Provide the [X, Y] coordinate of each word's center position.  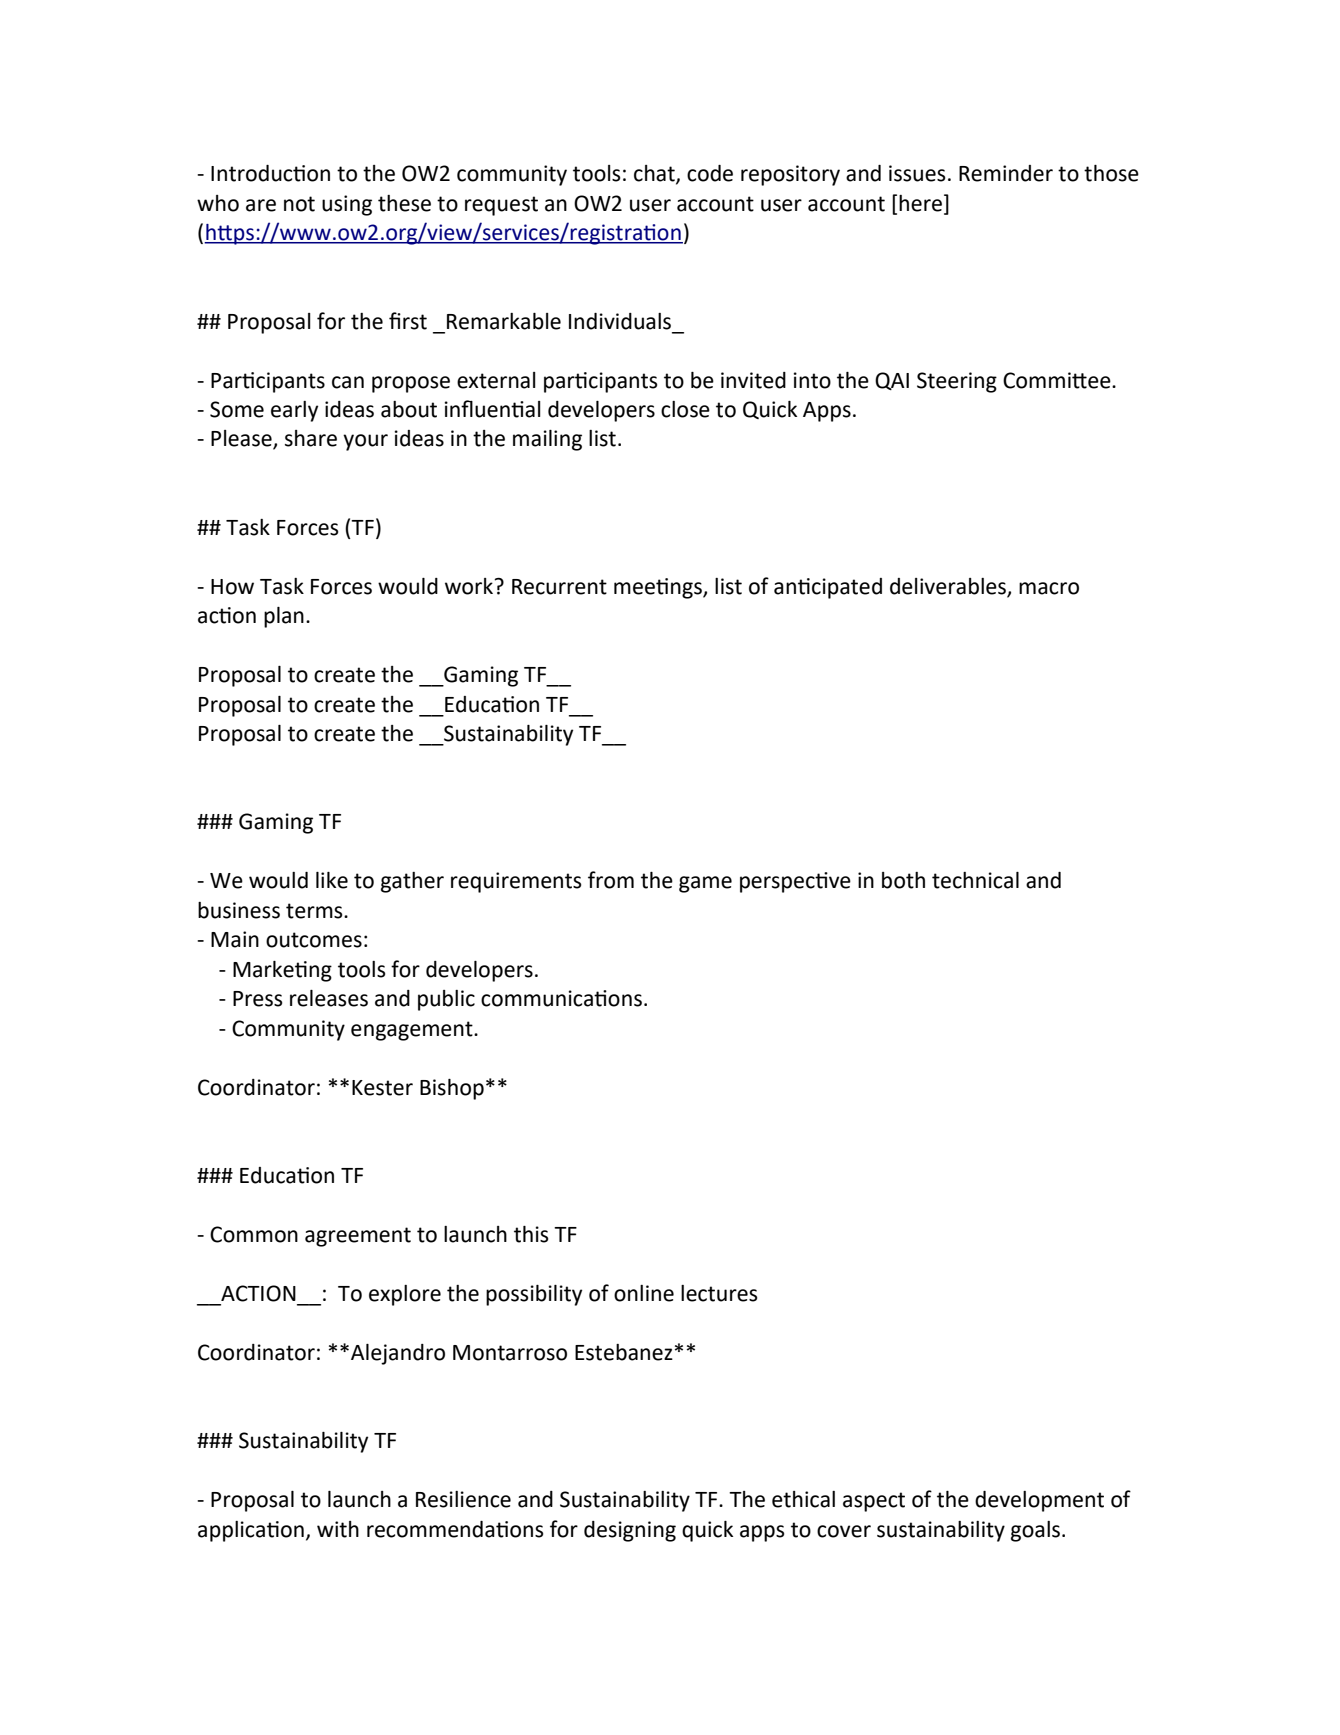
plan [284, 617]
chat [655, 174]
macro [1049, 588]
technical [975, 880]
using [347, 205]
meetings [659, 588]
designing [630, 1531]
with [338, 1529]
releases [329, 998]
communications [561, 998]
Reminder [1006, 173]
